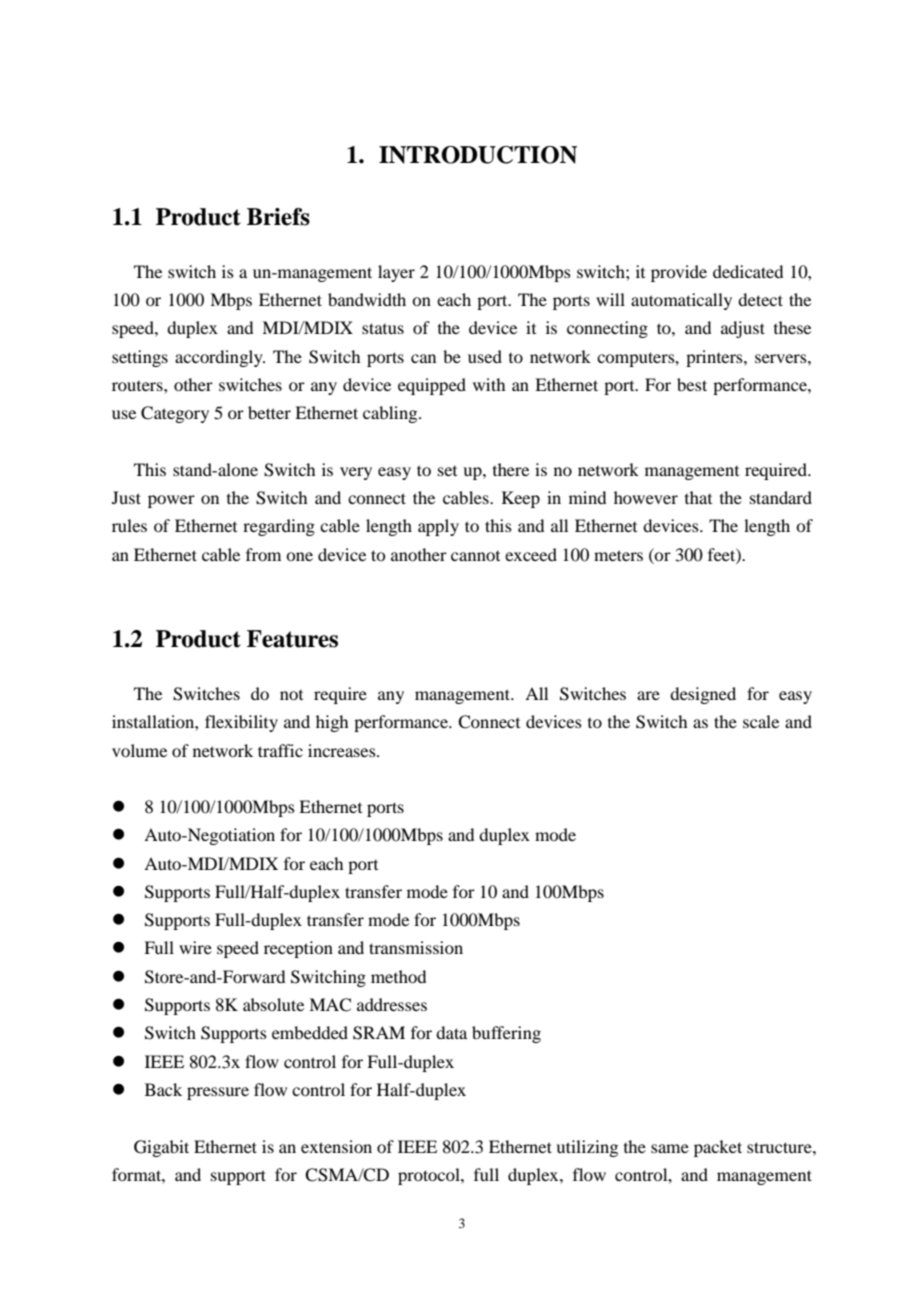 The image size is (924, 1308). Describe the element at coordinates (748, 271) in the screenshot. I see `dedicated` at that location.
